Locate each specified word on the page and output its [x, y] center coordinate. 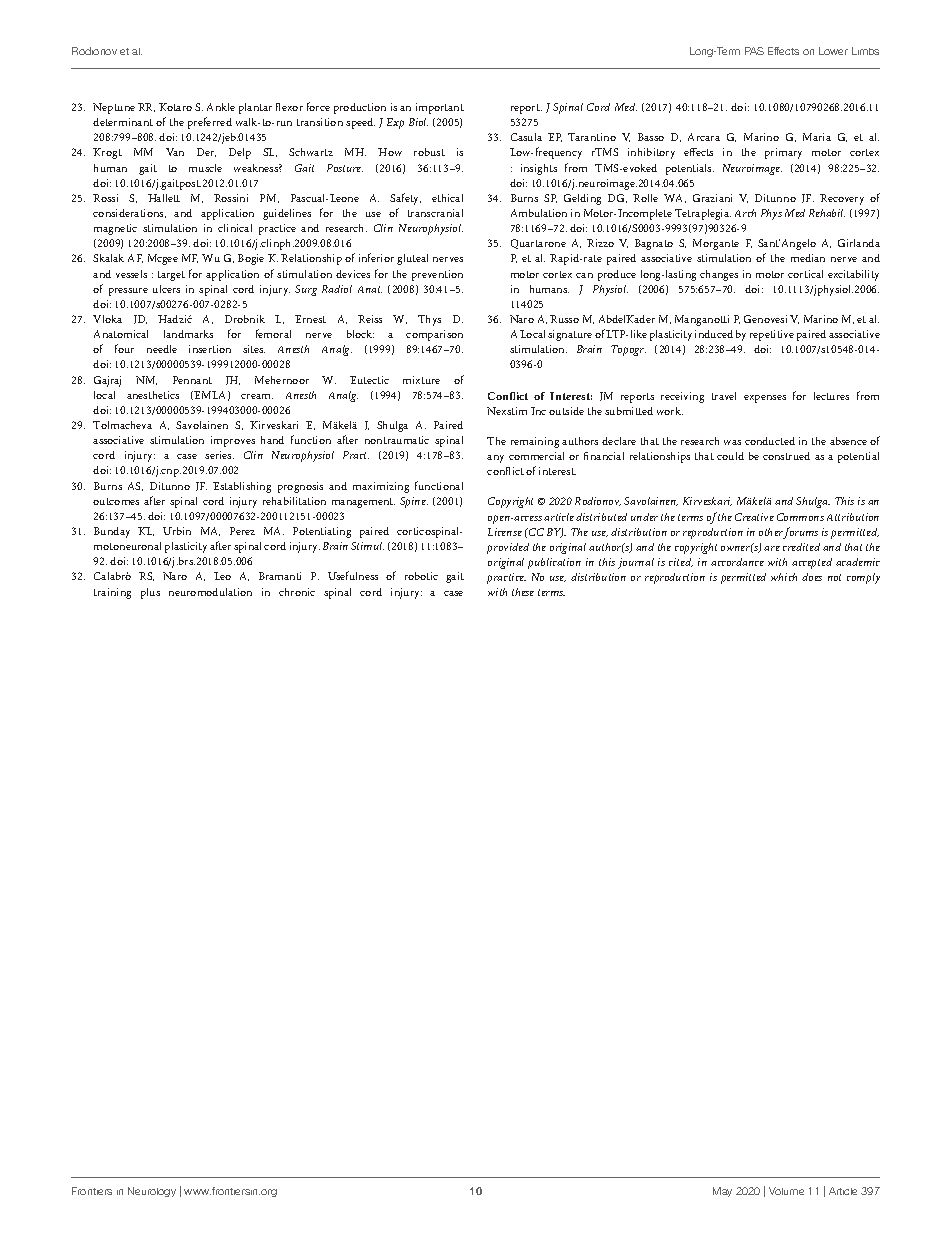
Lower [833, 51]
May [722, 1192]
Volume [786, 1191]
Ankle [221, 107]
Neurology [152, 1192]
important [440, 108]
